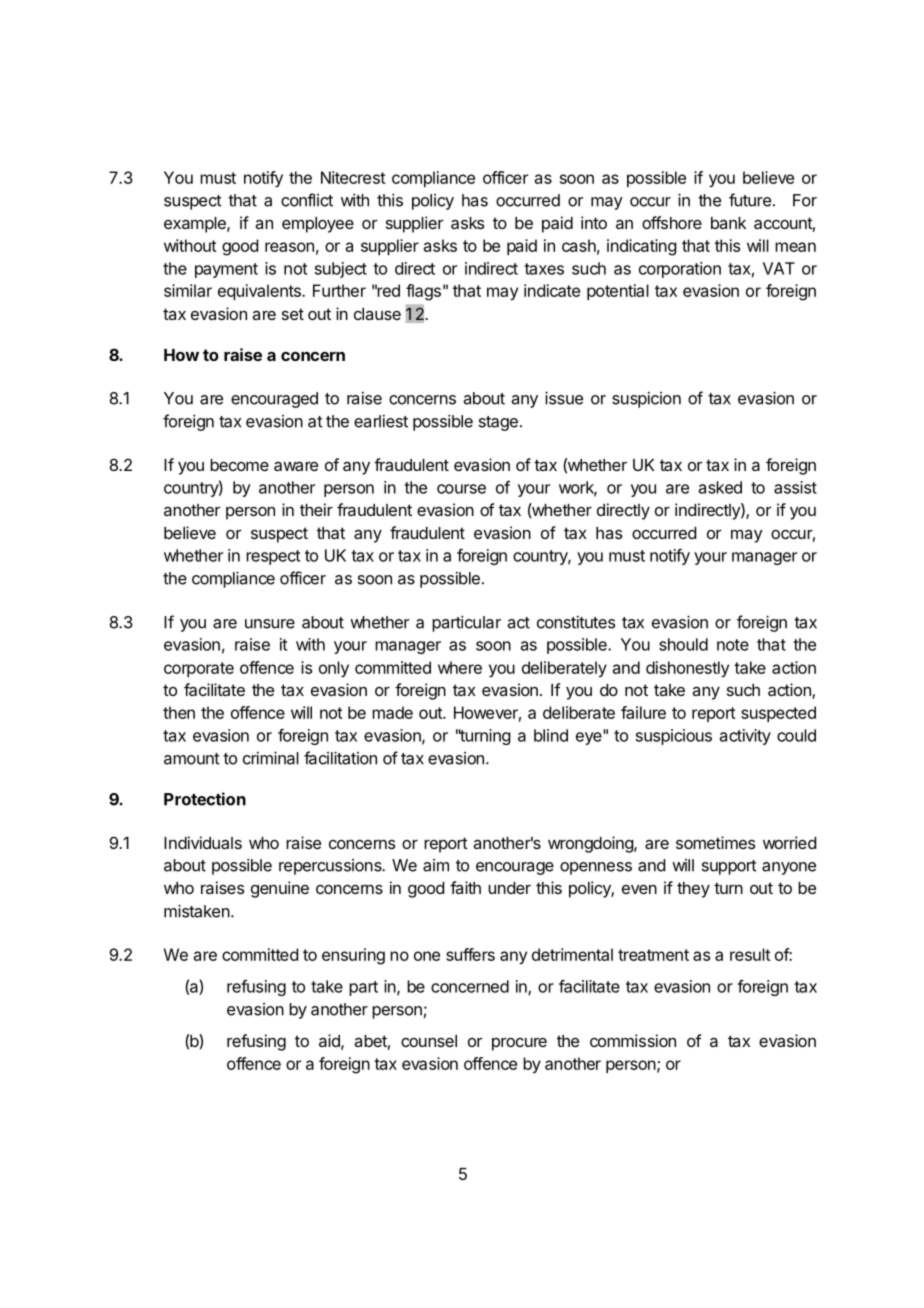  Describe the element at coordinates (728, 223) in the page. I see `bank` at that location.
